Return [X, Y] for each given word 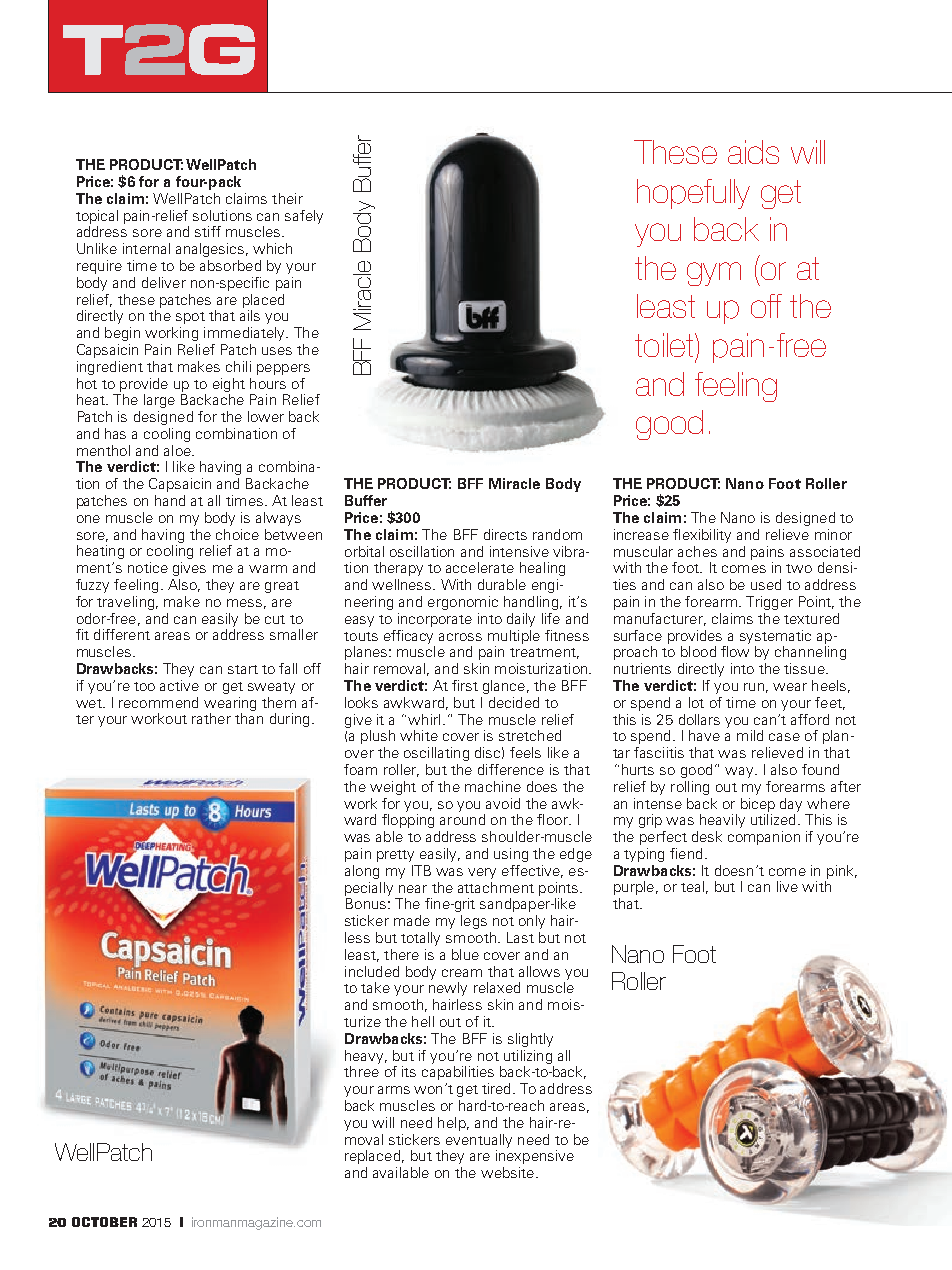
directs [505, 534]
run [754, 687]
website [507, 1172]
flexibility [702, 536]
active [179, 685]
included [372, 971]
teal [692, 886]
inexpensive [535, 1157]
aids [753, 152]
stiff [208, 231]
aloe [178, 450]
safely [304, 217]
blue [465, 954]
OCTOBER [104, 1222]
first [465, 685]
